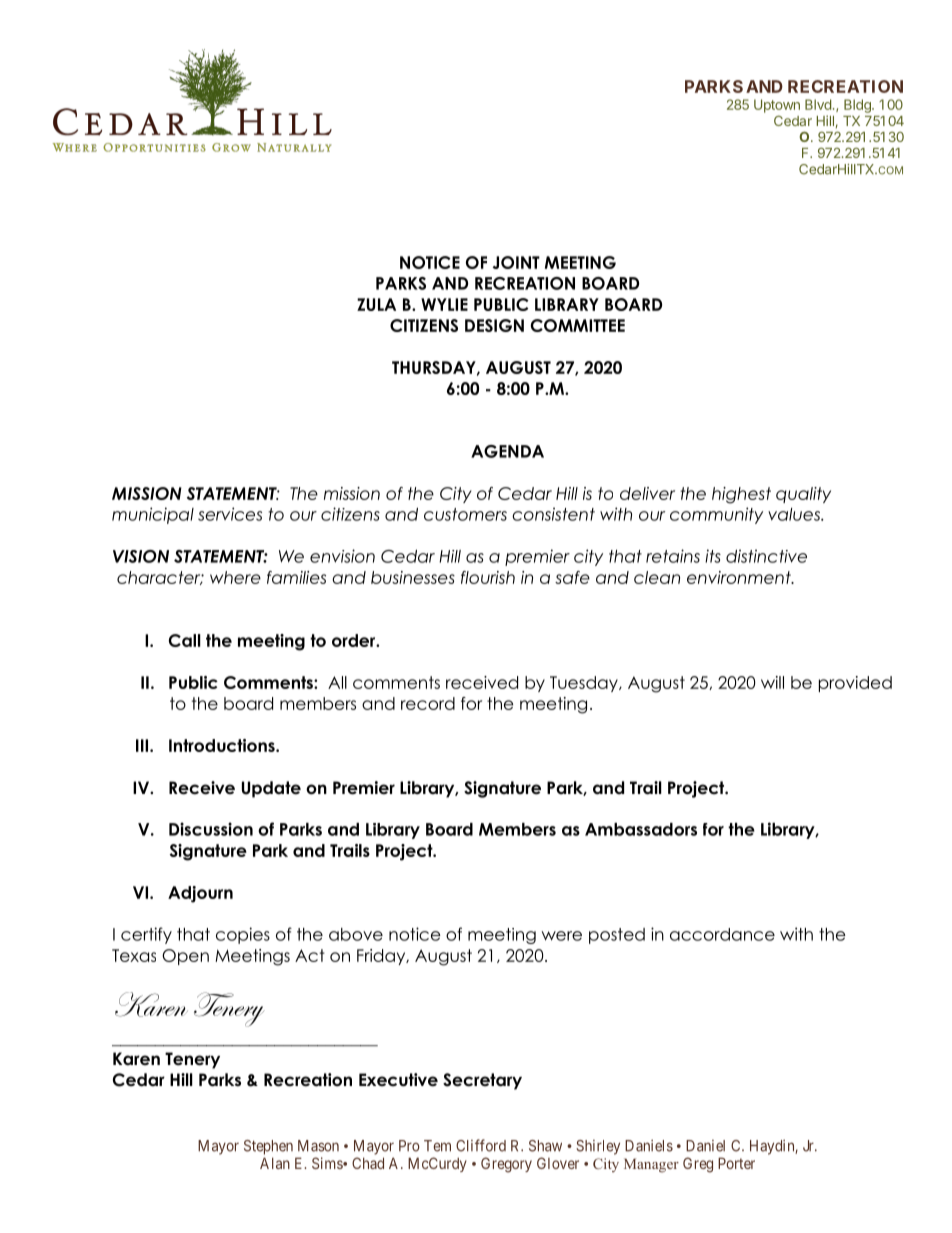 The width and height of the screenshot is (952, 1233). Describe the element at coordinates (516, 262) in the screenshot. I see `JOINT` at that location.
